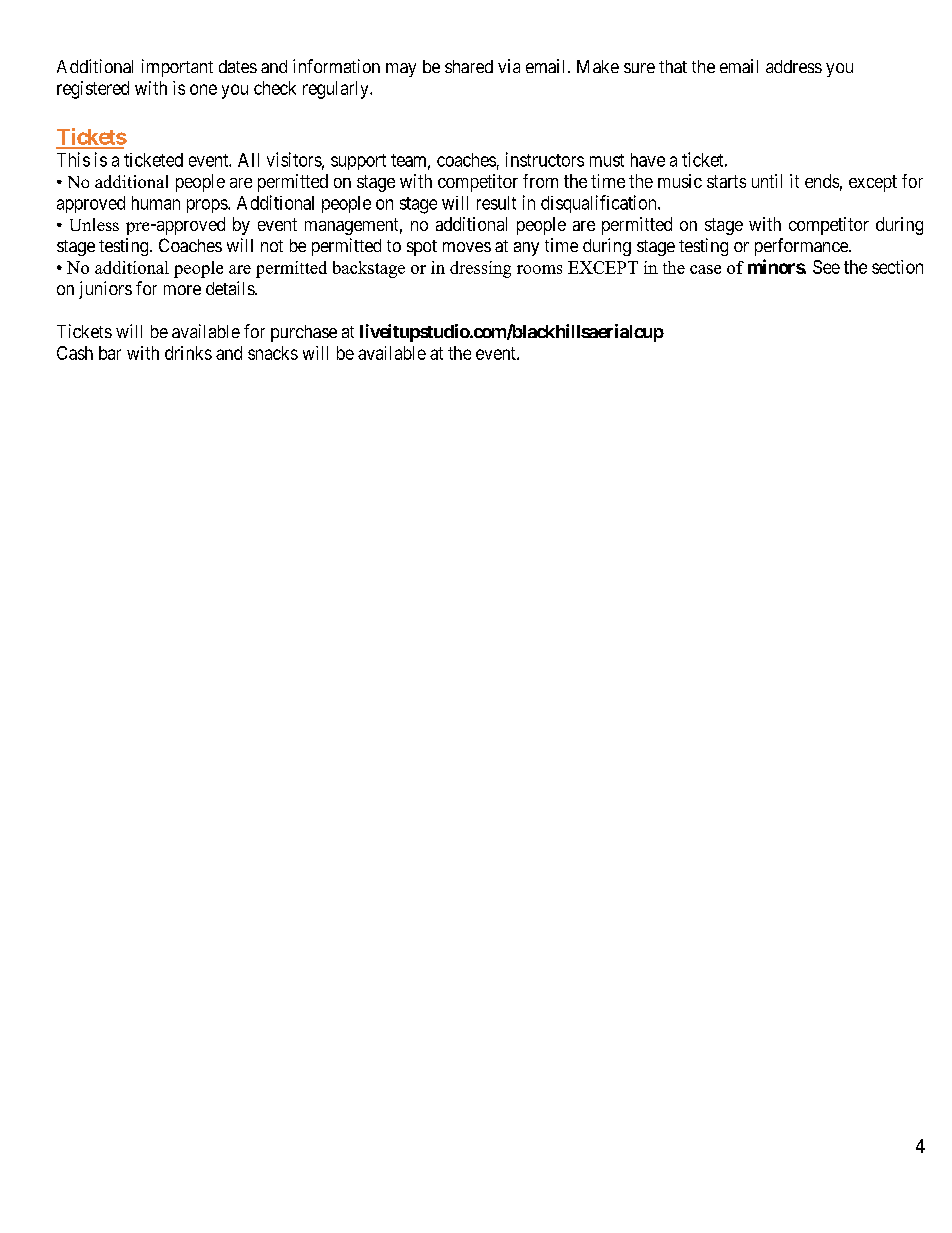  What do you see at coordinates (822, 181) in the screenshot?
I see `ends` at bounding box center [822, 181].
